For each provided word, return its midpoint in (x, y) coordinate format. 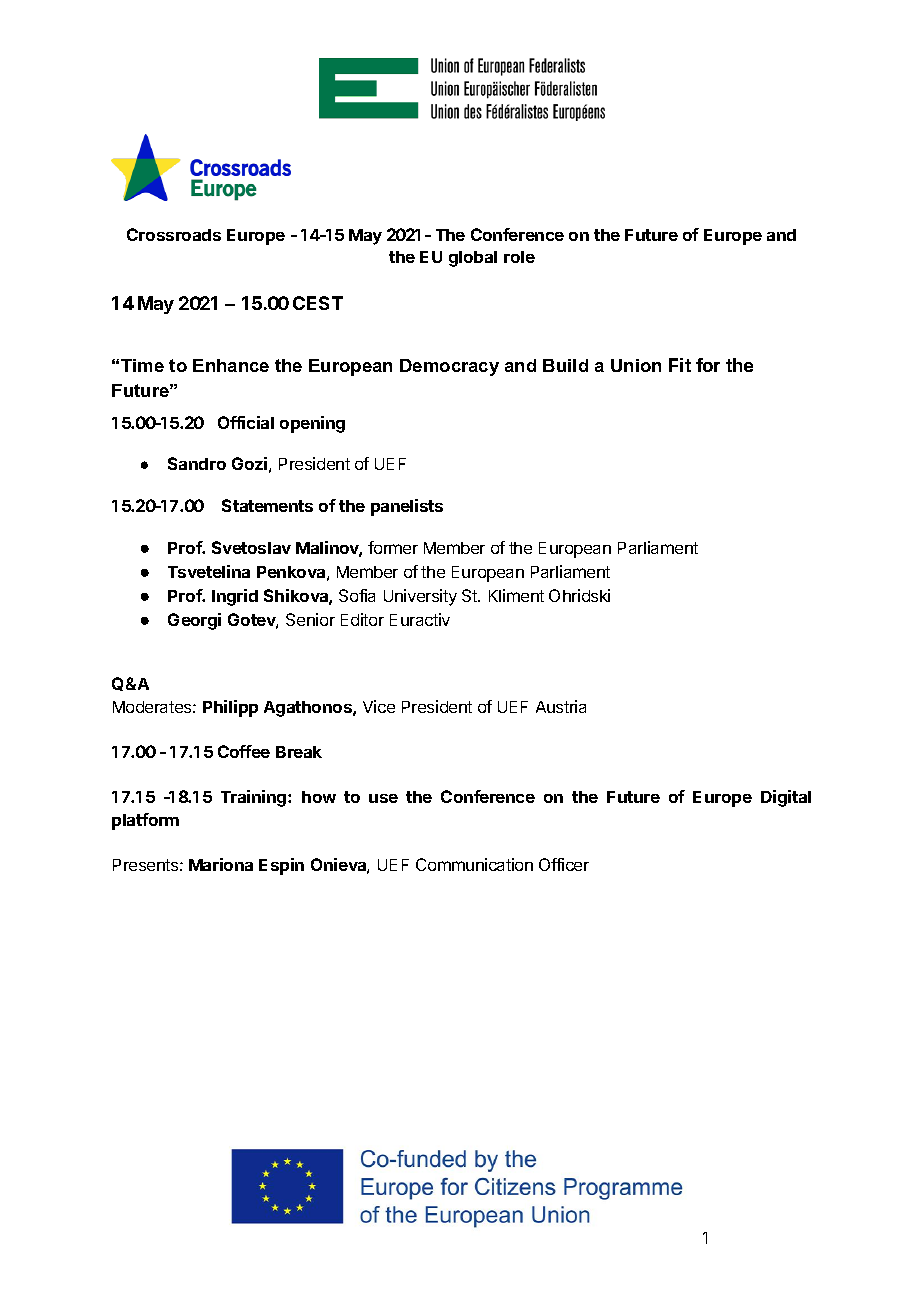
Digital (786, 798)
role (519, 257)
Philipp (230, 708)
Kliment (516, 595)
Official (246, 422)
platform (145, 821)
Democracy (449, 367)
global (473, 259)
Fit (680, 365)
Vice (379, 706)
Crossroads (174, 234)
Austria (561, 706)
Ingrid (235, 597)
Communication (474, 864)
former (393, 547)
